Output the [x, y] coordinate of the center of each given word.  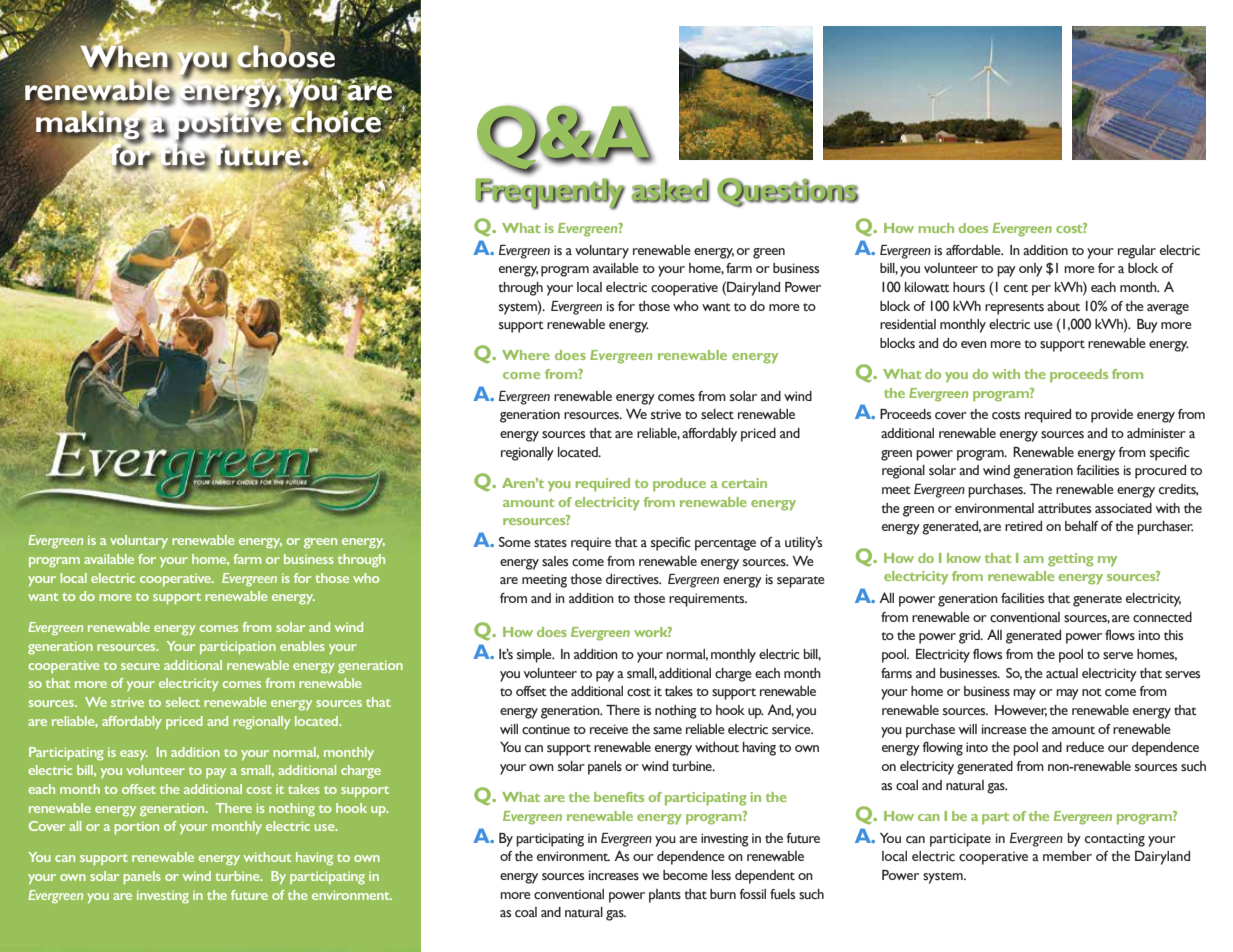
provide [1112, 416]
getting [1071, 560]
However [1021, 711]
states [550, 543]
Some [515, 542]
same [667, 731]
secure [140, 666]
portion [136, 827]
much [936, 228]
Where [526, 355]
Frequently [550, 193]
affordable [974, 250]
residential [908, 324]
